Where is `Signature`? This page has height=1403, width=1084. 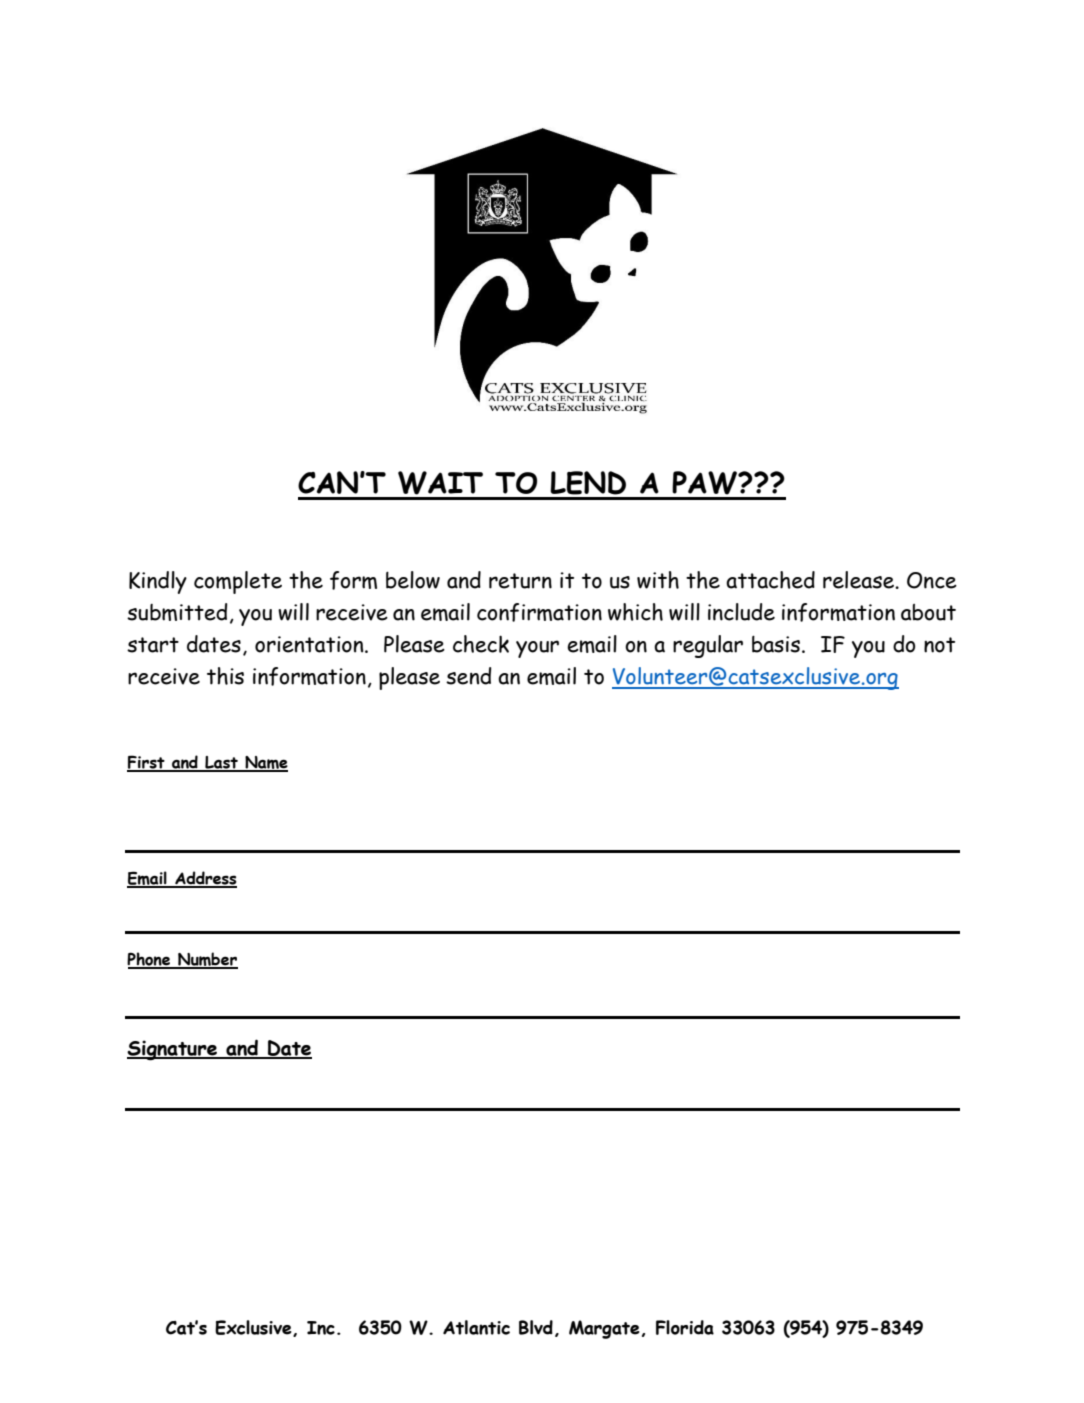 Signature is located at coordinates (173, 1050).
